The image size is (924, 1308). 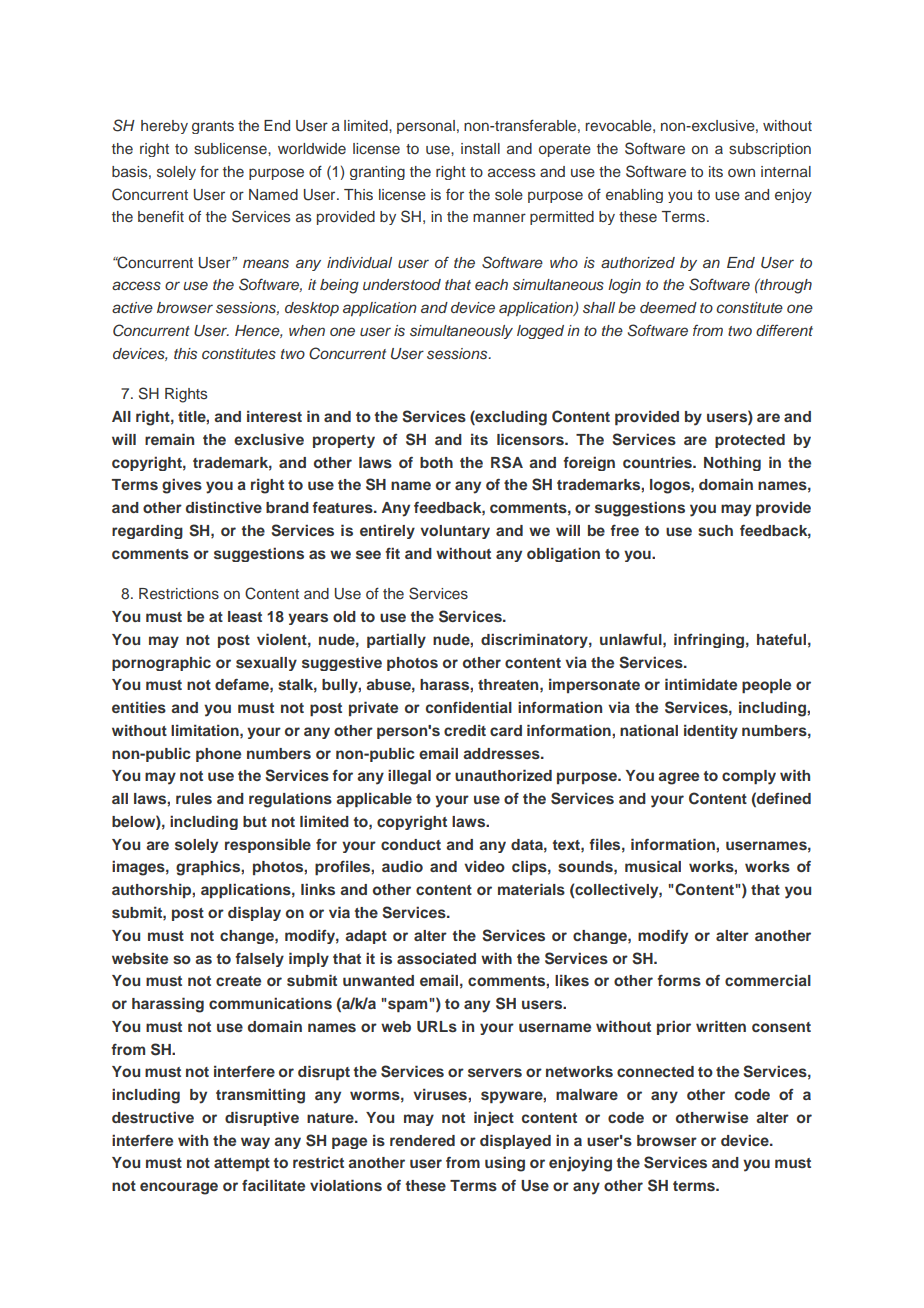 What do you see at coordinates (242, 1164) in the screenshot?
I see `attempt` at bounding box center [242, 1164].
